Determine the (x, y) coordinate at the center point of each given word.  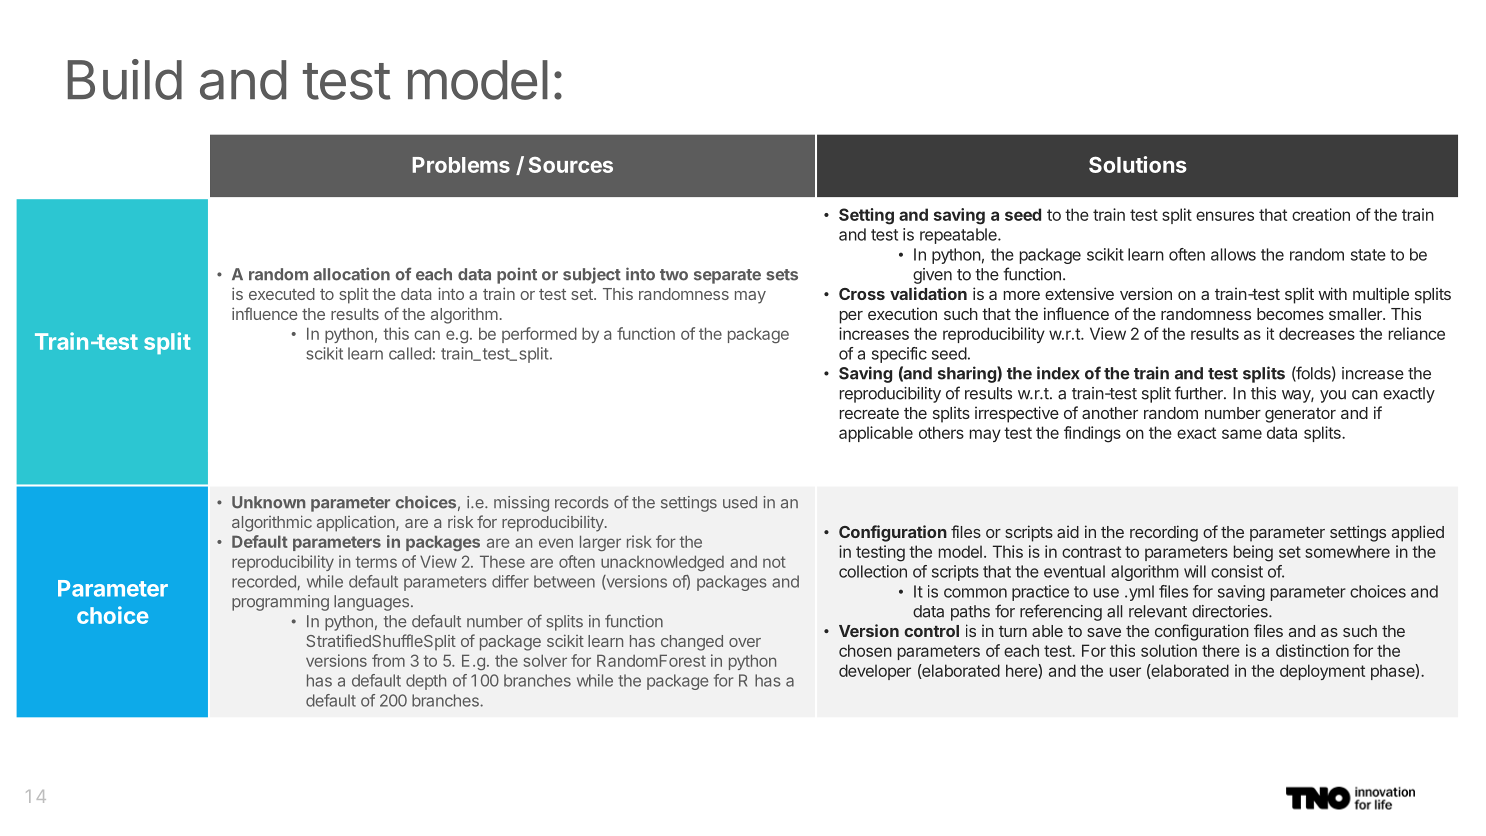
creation (1321, 214)
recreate (869, 413)
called (410, 353)
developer (875, 672)
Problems (461, 165)
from (388, 660)
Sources (571, 165)
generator (1300, 415)
